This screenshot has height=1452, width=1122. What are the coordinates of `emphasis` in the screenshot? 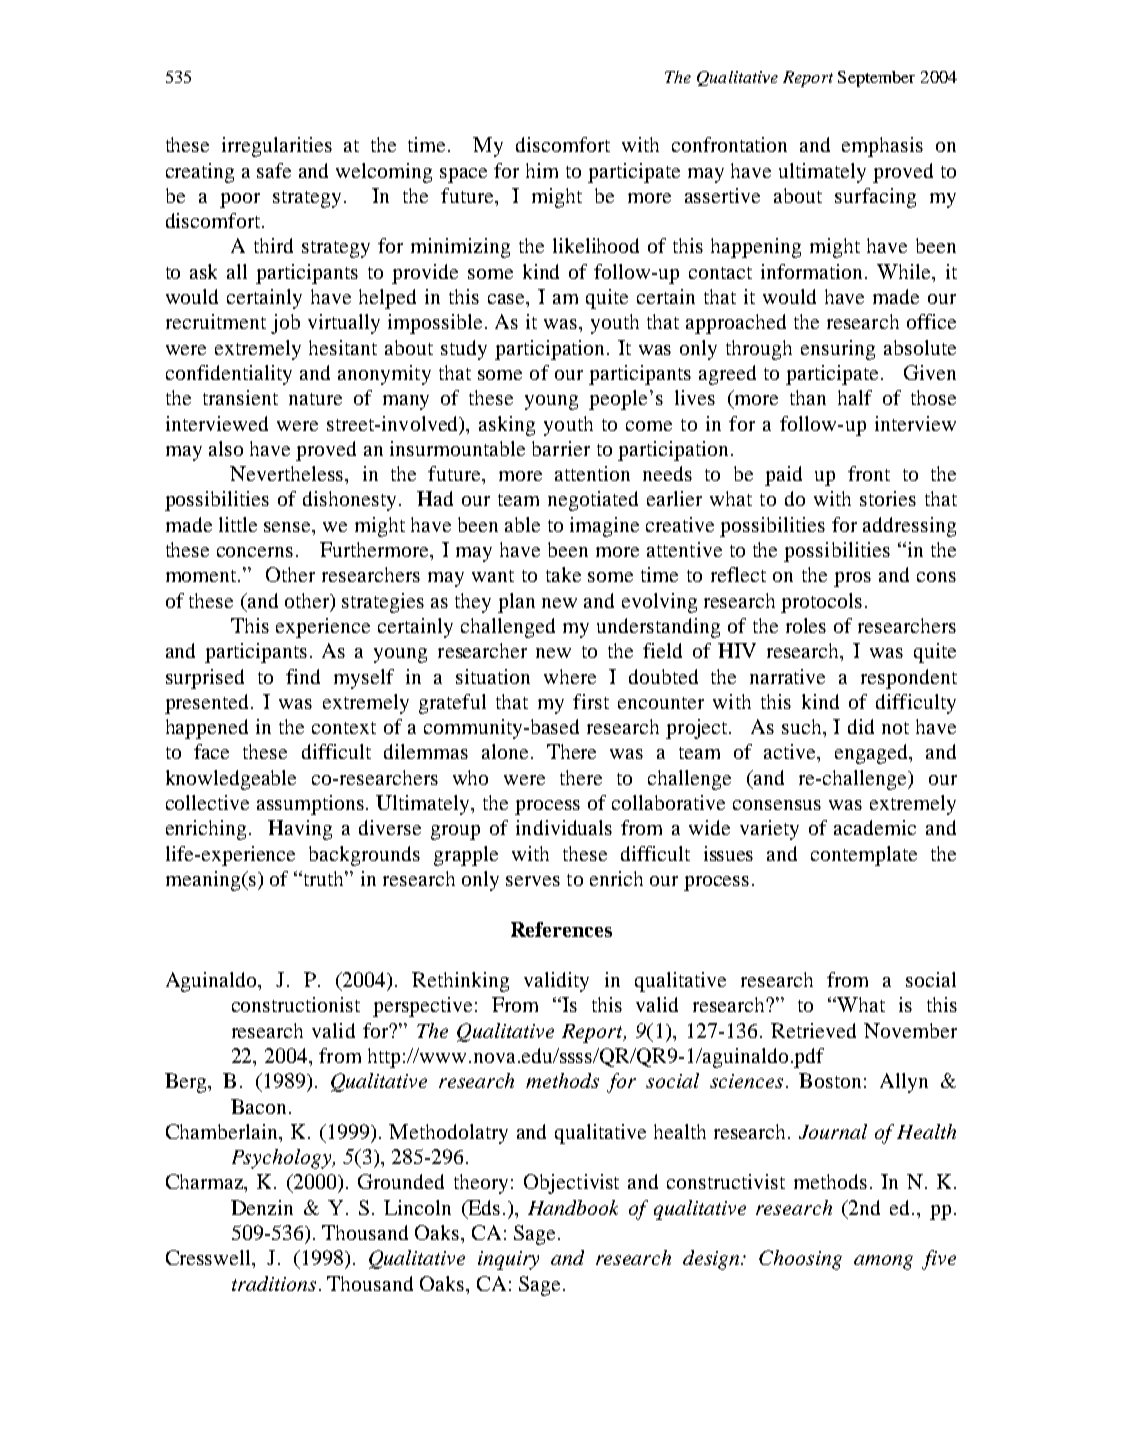 It's located at (882, 147).
